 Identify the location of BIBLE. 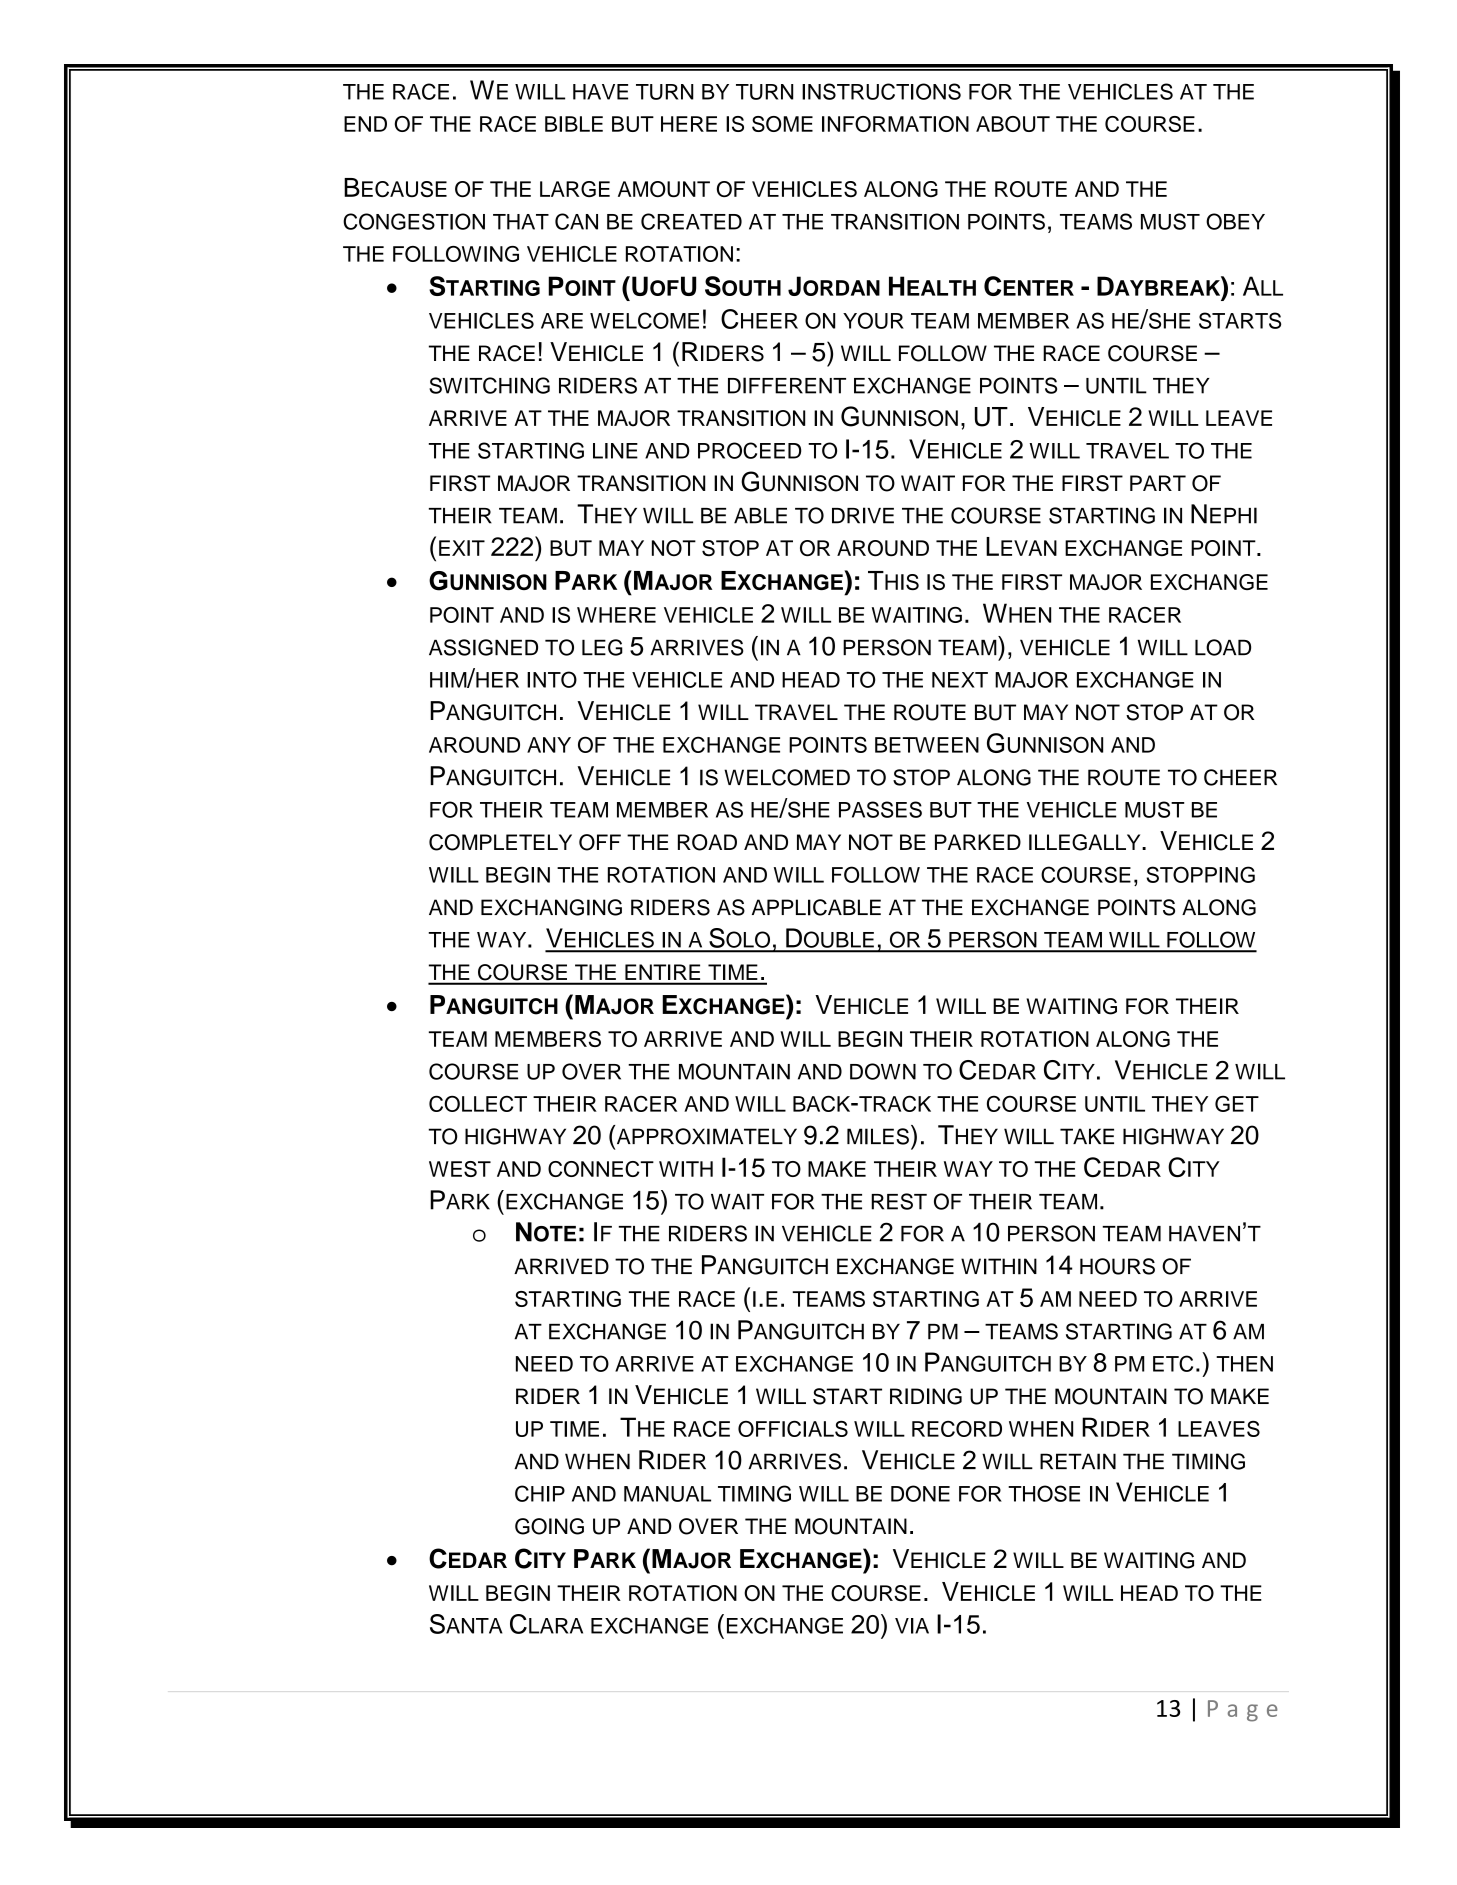
(574, 124).
